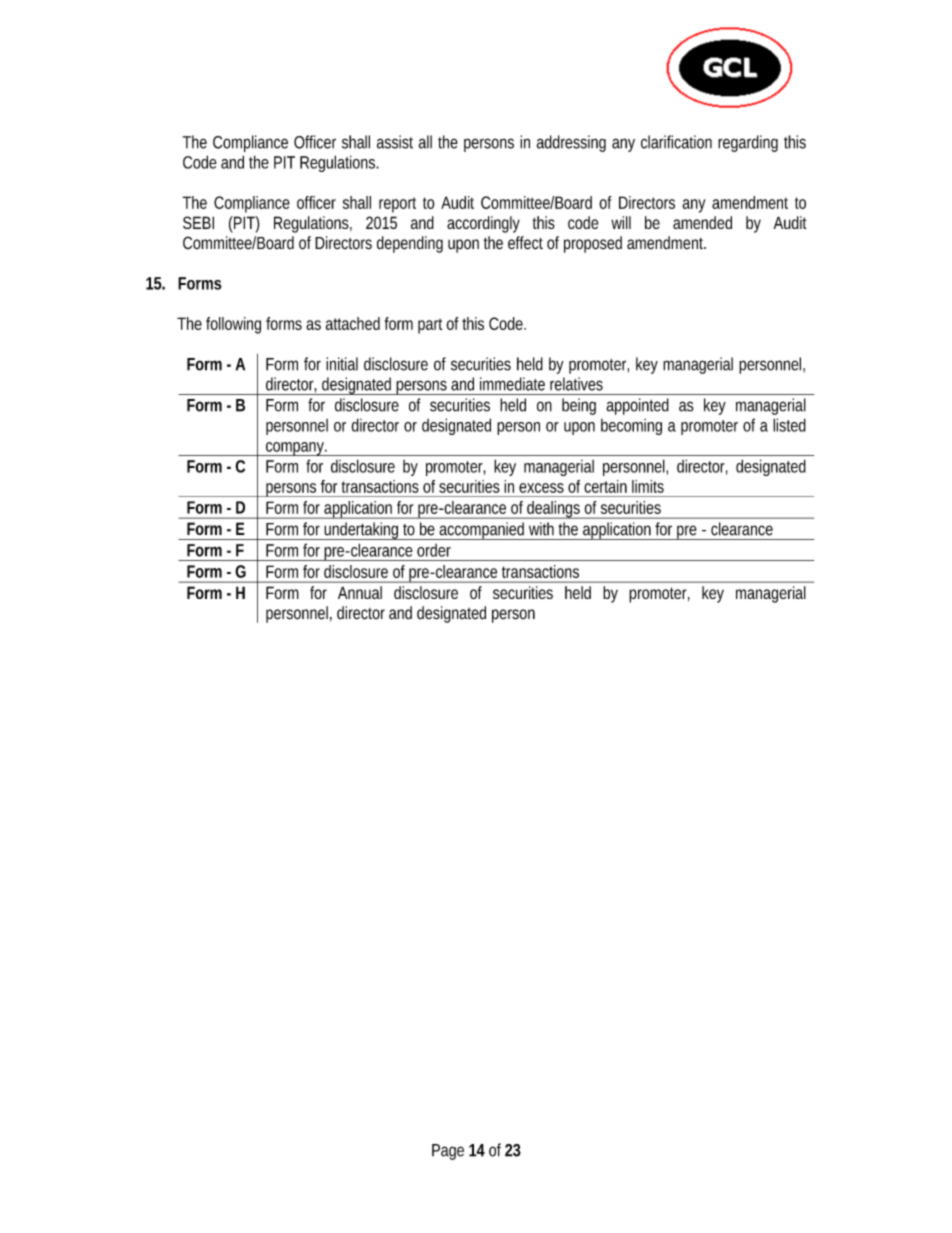 This page has height=1233, width=952. Describe the element at coordinates (198, 222) in the page. I see `SEBI` at that location.
